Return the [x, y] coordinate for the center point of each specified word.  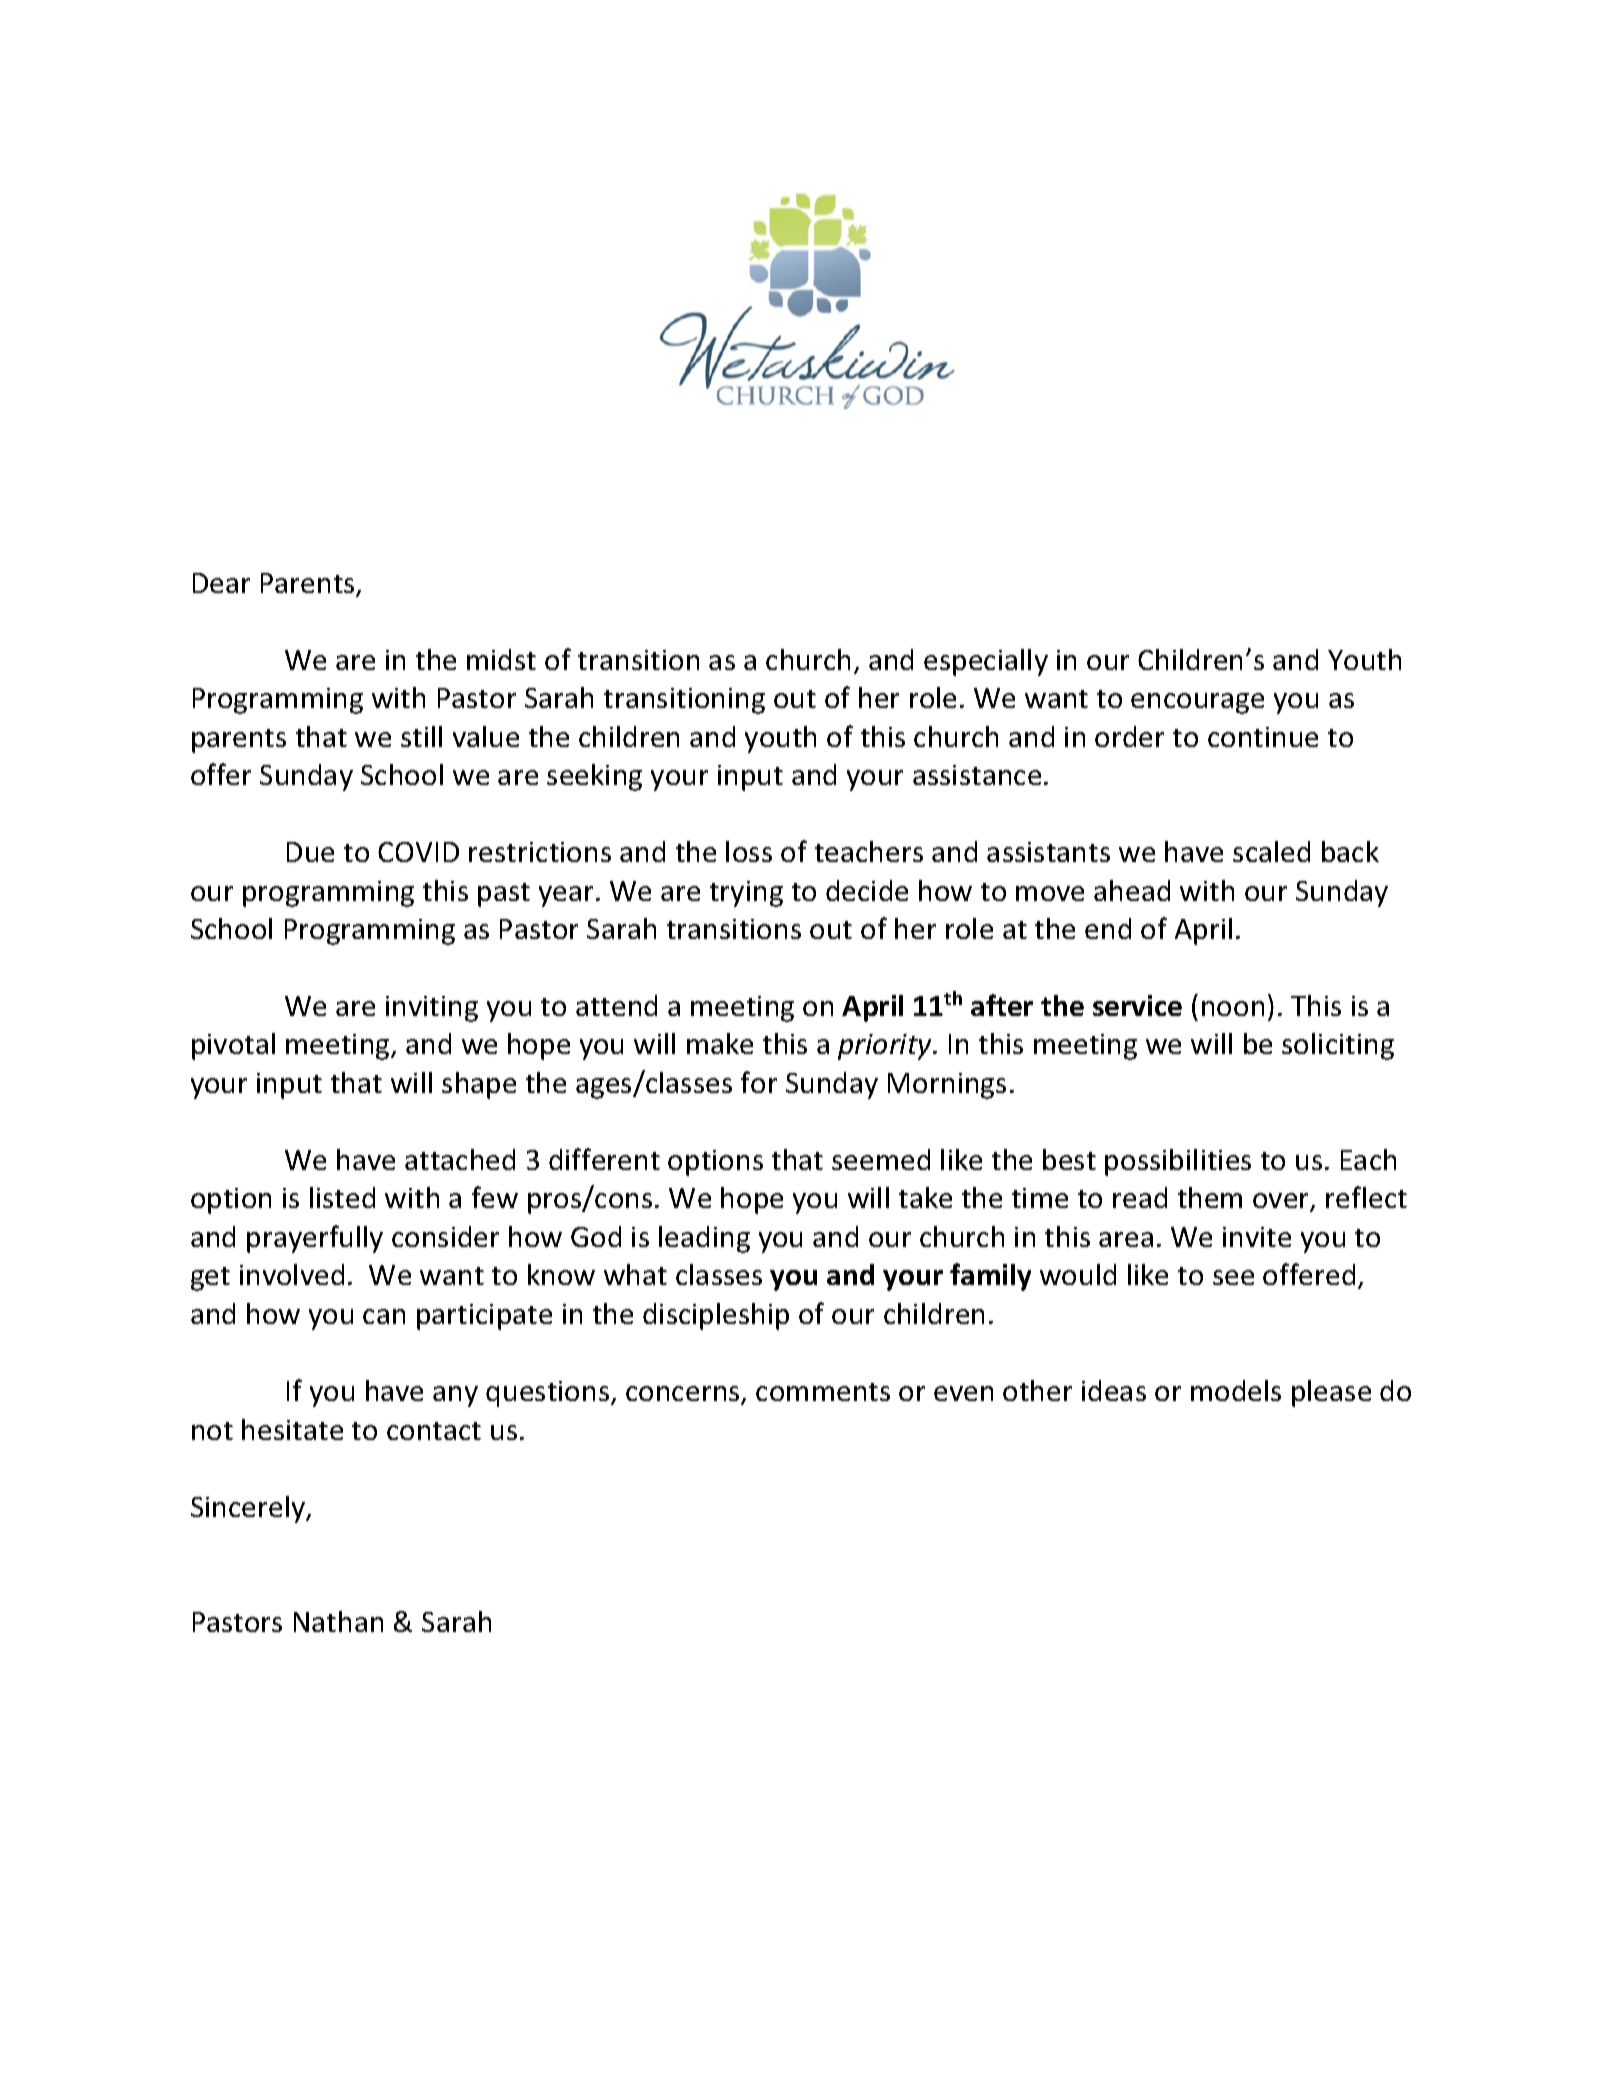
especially [986, 662]
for [759, 1082]
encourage [1197, 703]
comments [823, 1392]
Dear [221, 583]
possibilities [1178, 1162]
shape [479, 1085]
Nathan [338, 1621]
